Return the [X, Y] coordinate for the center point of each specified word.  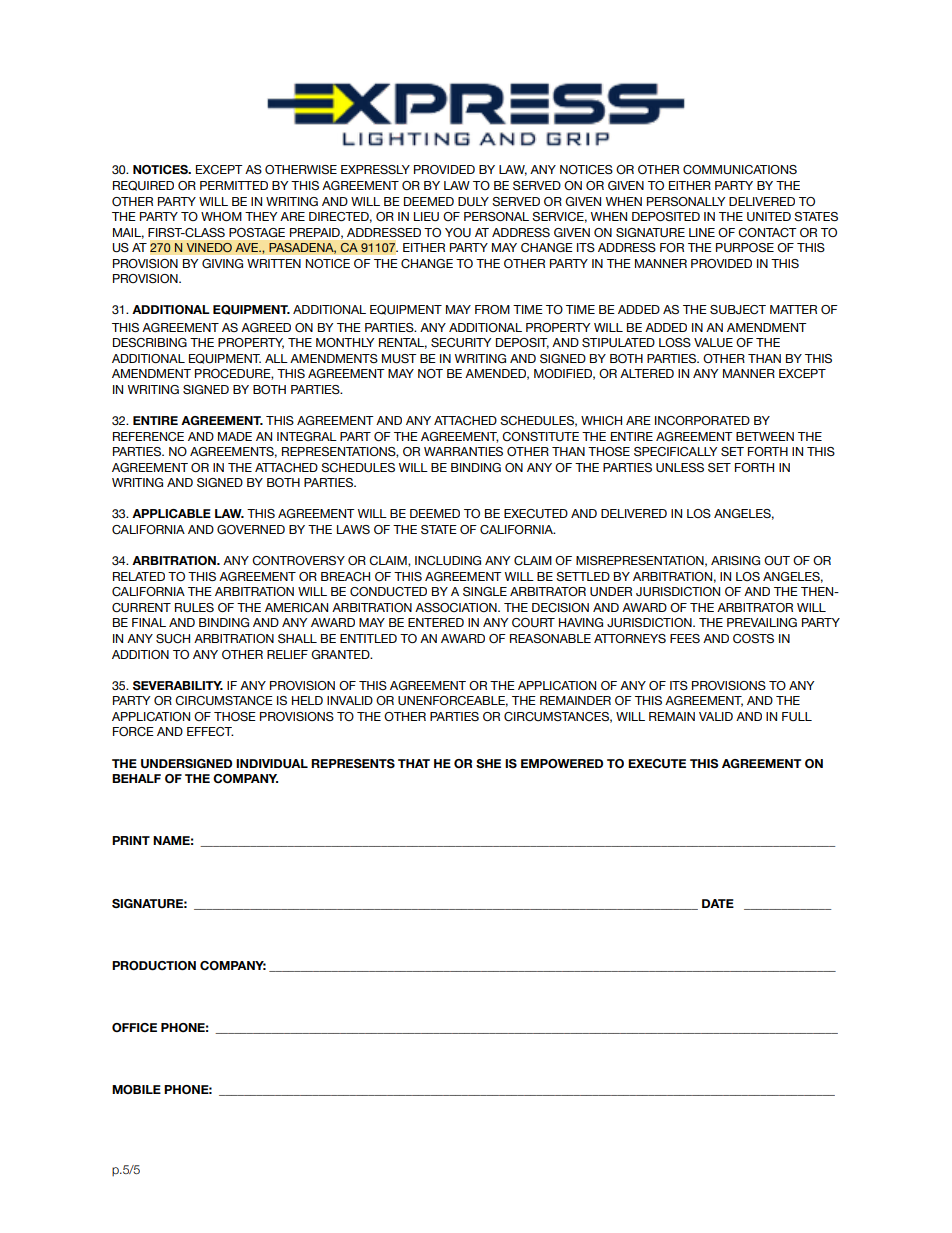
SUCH [173, 639]
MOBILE [136, 1089]
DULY [473, 201]
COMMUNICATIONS [740, 170]
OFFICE [134, 1027]
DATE [718, 903]
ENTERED [436, 622]
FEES [685, 638]
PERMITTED [234, 185]
